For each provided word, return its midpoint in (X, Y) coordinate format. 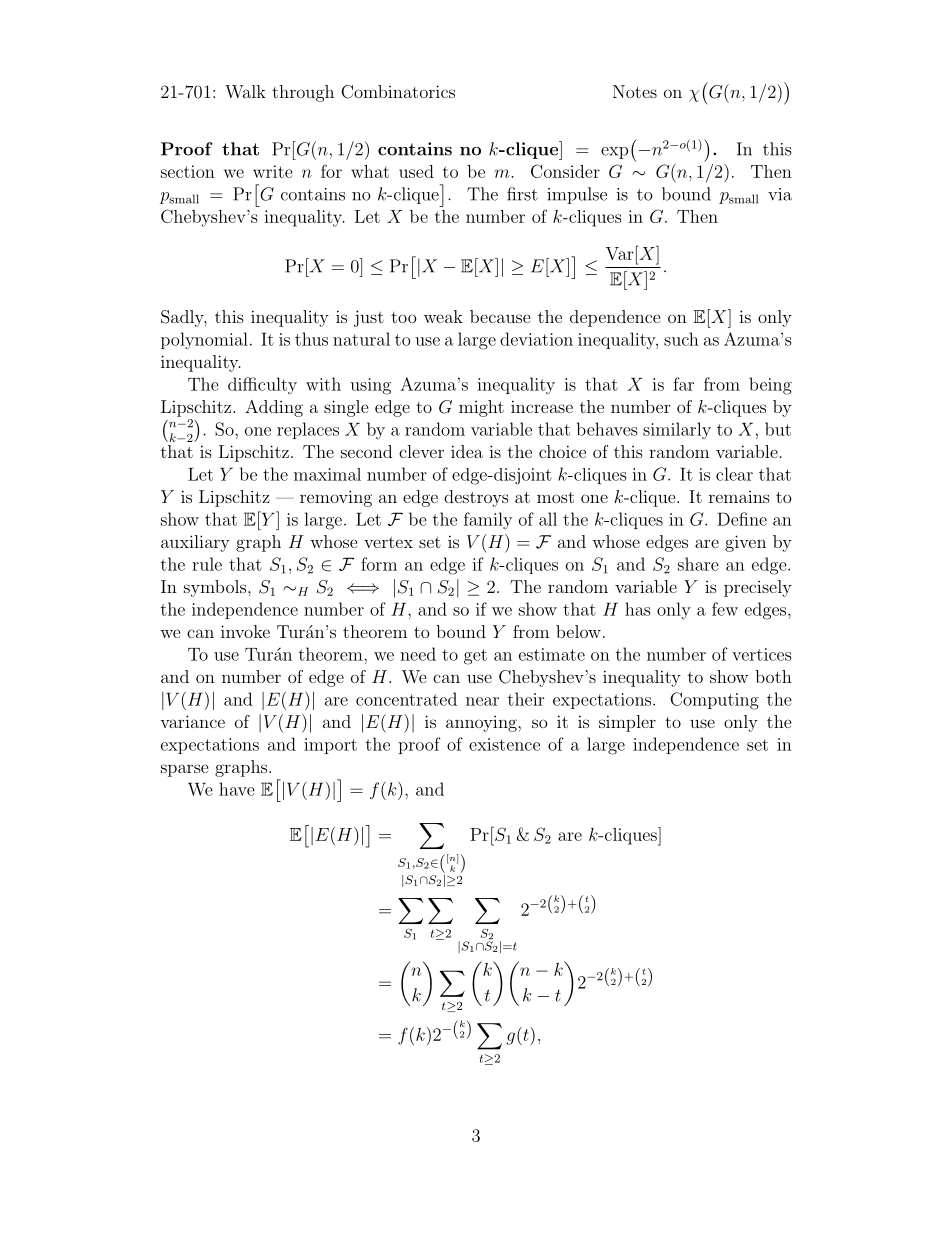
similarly (677, 430)
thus (311, 339)
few (725, 609)
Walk (245, 91)
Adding (274, 408)
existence (504, 744)
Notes (635, 91)
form (379, 564)
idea (467, 451)
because (500, 316)
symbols (216, 588)
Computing (714, 701)
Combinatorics (398, 92)
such (681, 339)
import (330, 746)
